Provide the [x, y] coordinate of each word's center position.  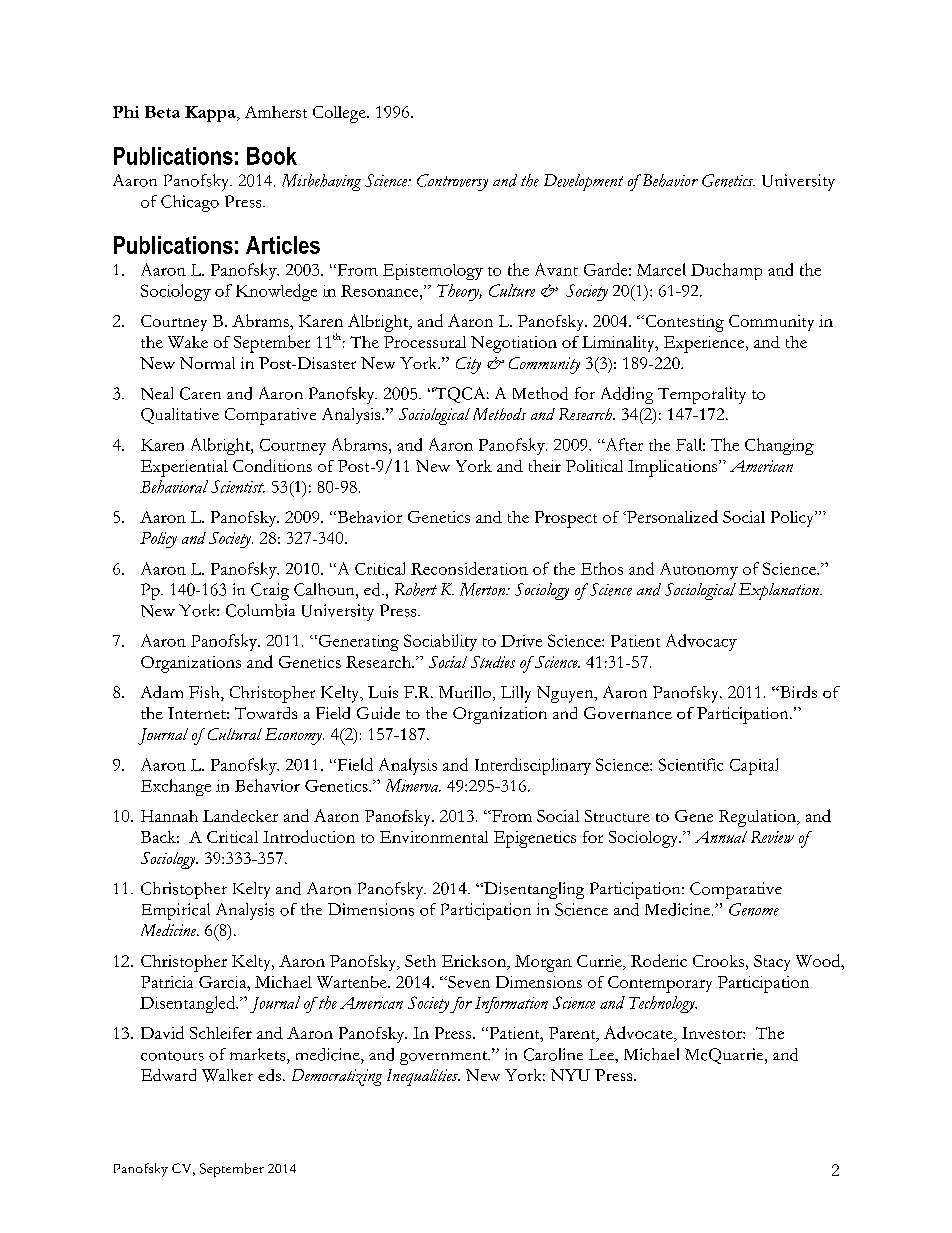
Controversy [452, 182]
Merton [484, 589]
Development [583, 182]
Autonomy [699, 571]
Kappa [211, 114]
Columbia [260, 610]
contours [172, 1056]
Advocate [639, 1034]
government [445, 1058]
